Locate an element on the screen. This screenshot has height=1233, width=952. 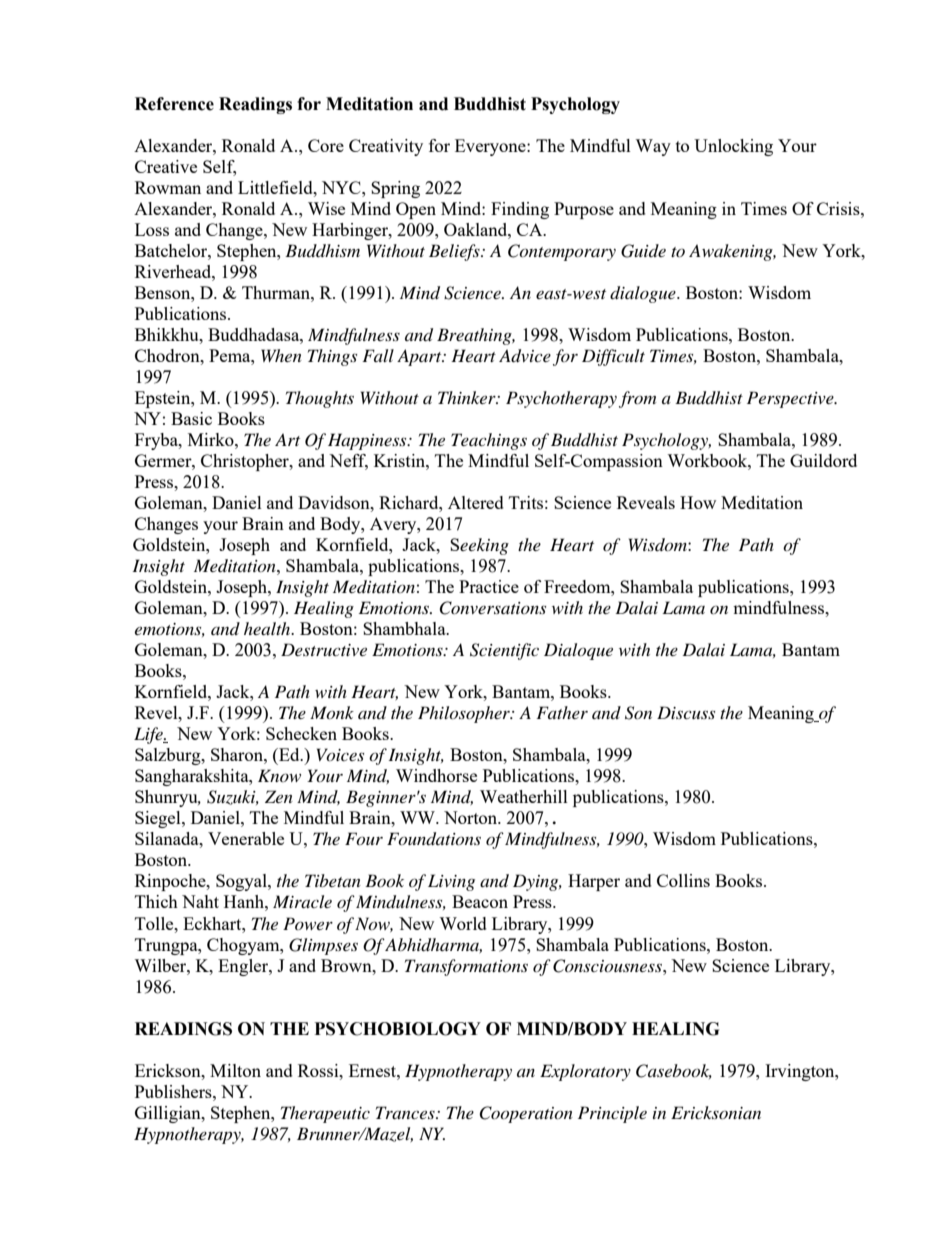
from is located at coordinates (637, 399).
